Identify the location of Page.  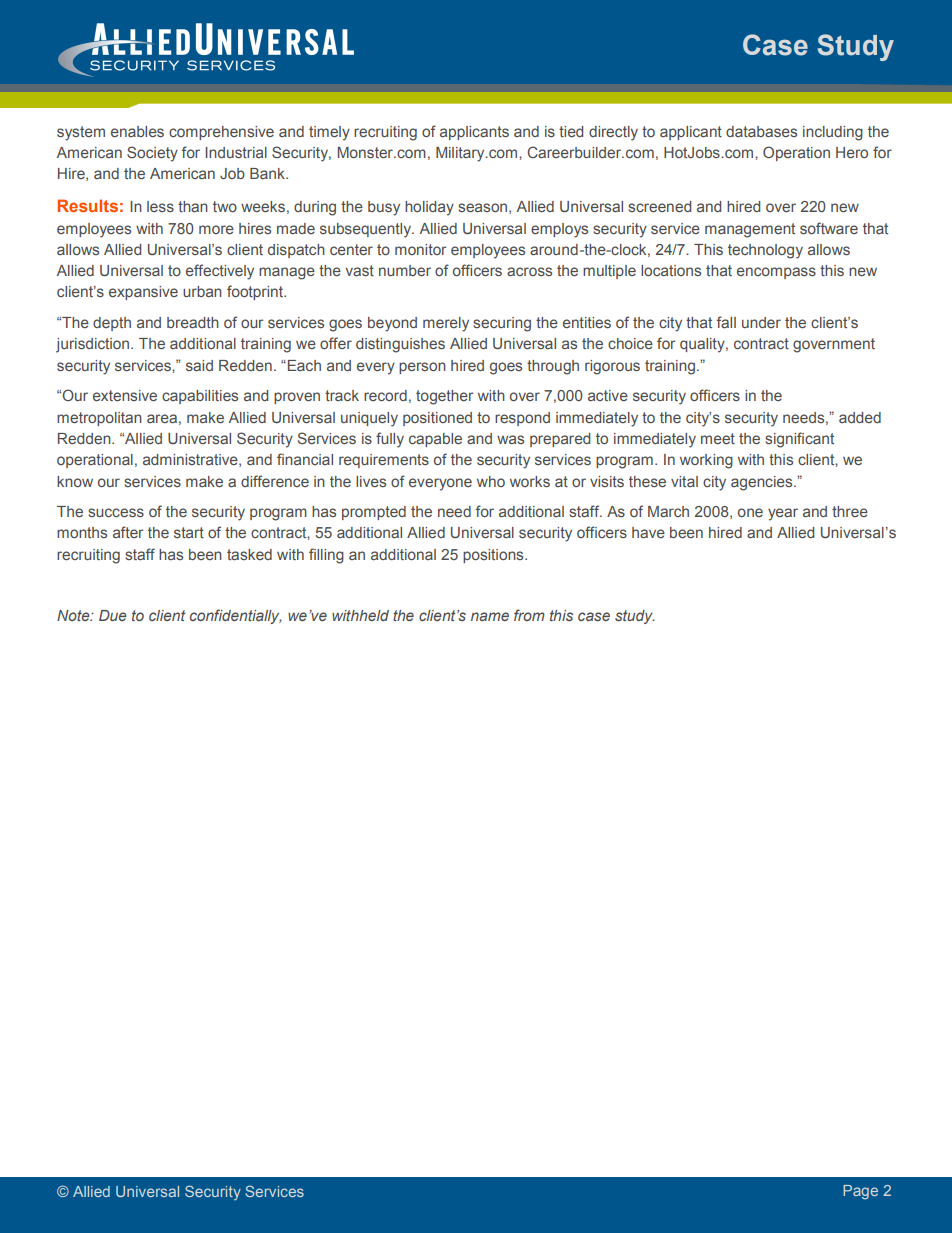
(860, 1192).
